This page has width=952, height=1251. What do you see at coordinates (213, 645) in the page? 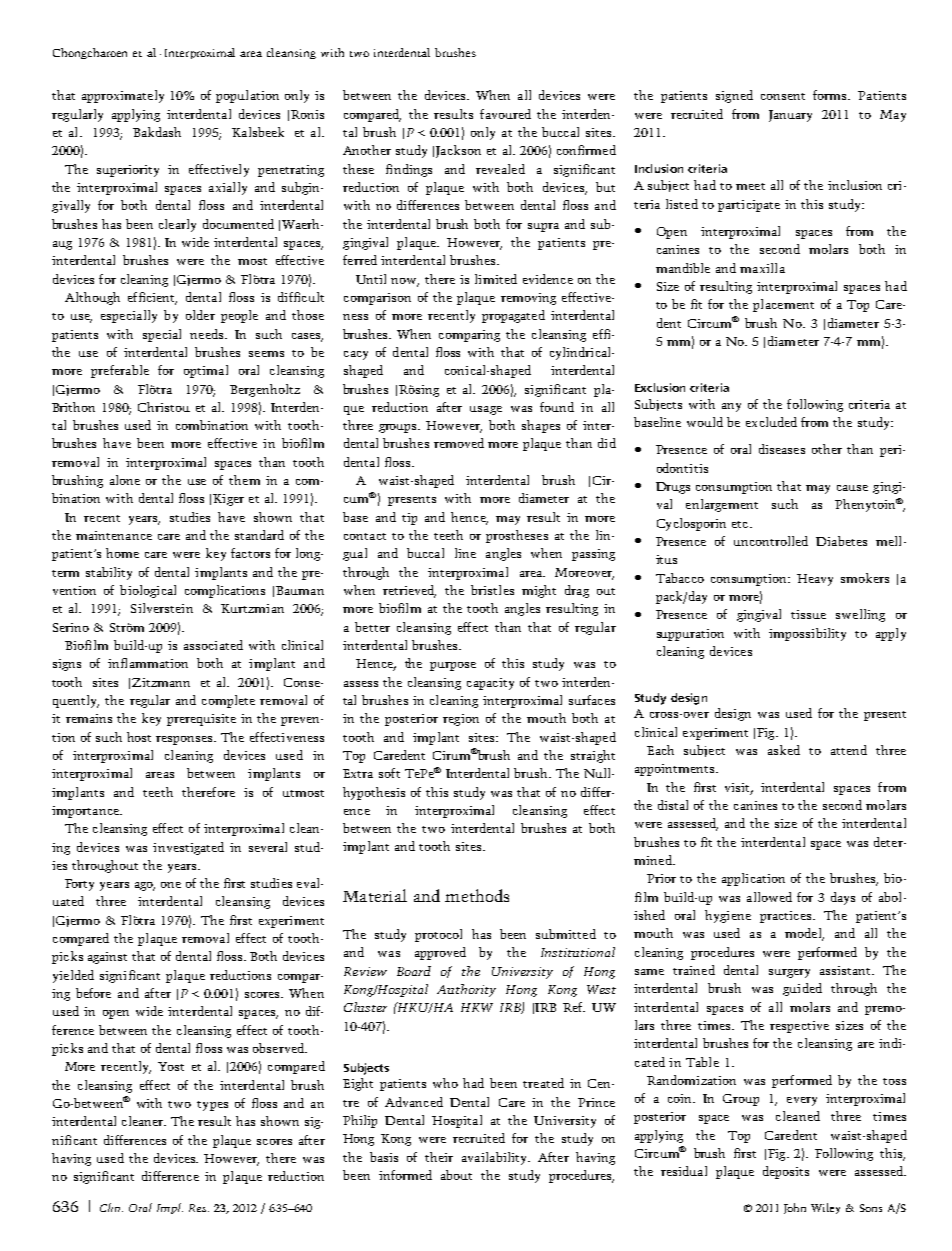
I see `associated` at bounding box center [213, 645].
